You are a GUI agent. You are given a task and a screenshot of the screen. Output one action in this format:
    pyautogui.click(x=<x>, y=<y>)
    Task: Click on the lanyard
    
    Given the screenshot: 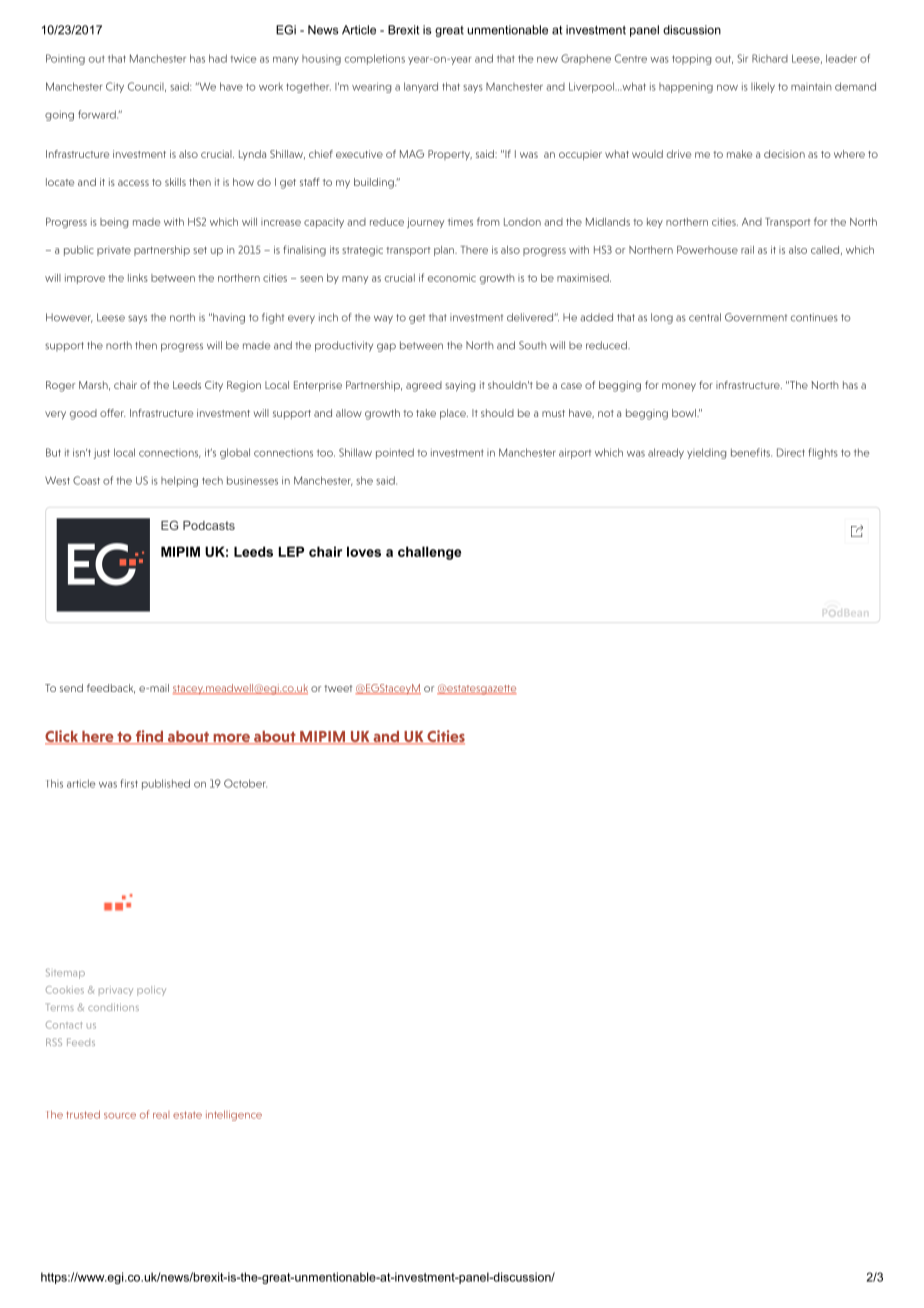 What is the action you would take?
    pyautogui.click(x=421, y=87)
